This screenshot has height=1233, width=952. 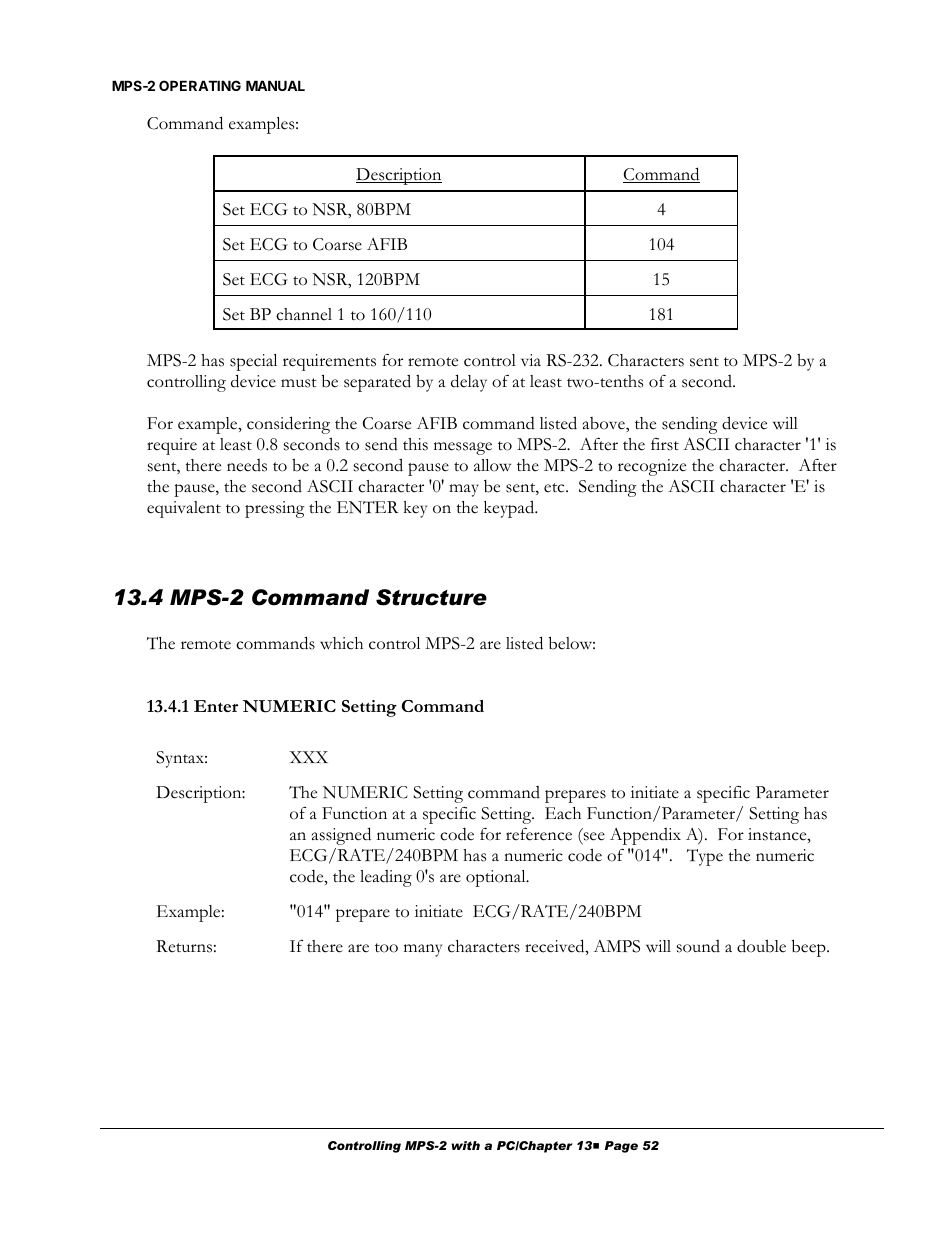 What do you see at coordinates (465, 1145) in the screenshot?
I see `with` at bounding box center [465, 1145].
